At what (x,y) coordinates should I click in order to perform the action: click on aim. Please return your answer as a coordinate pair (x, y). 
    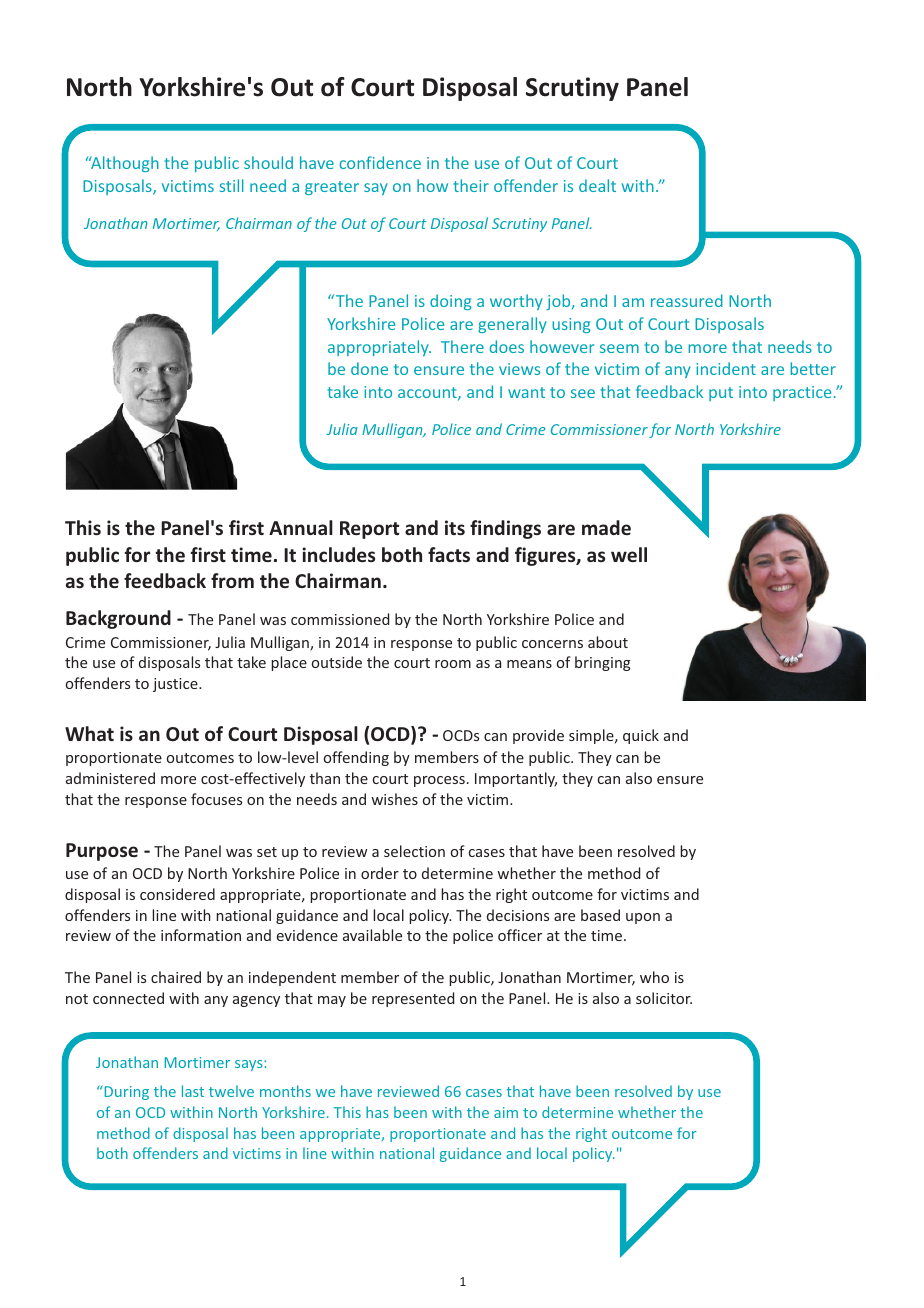
    Looking at the image, I should click on (506, 1112).
